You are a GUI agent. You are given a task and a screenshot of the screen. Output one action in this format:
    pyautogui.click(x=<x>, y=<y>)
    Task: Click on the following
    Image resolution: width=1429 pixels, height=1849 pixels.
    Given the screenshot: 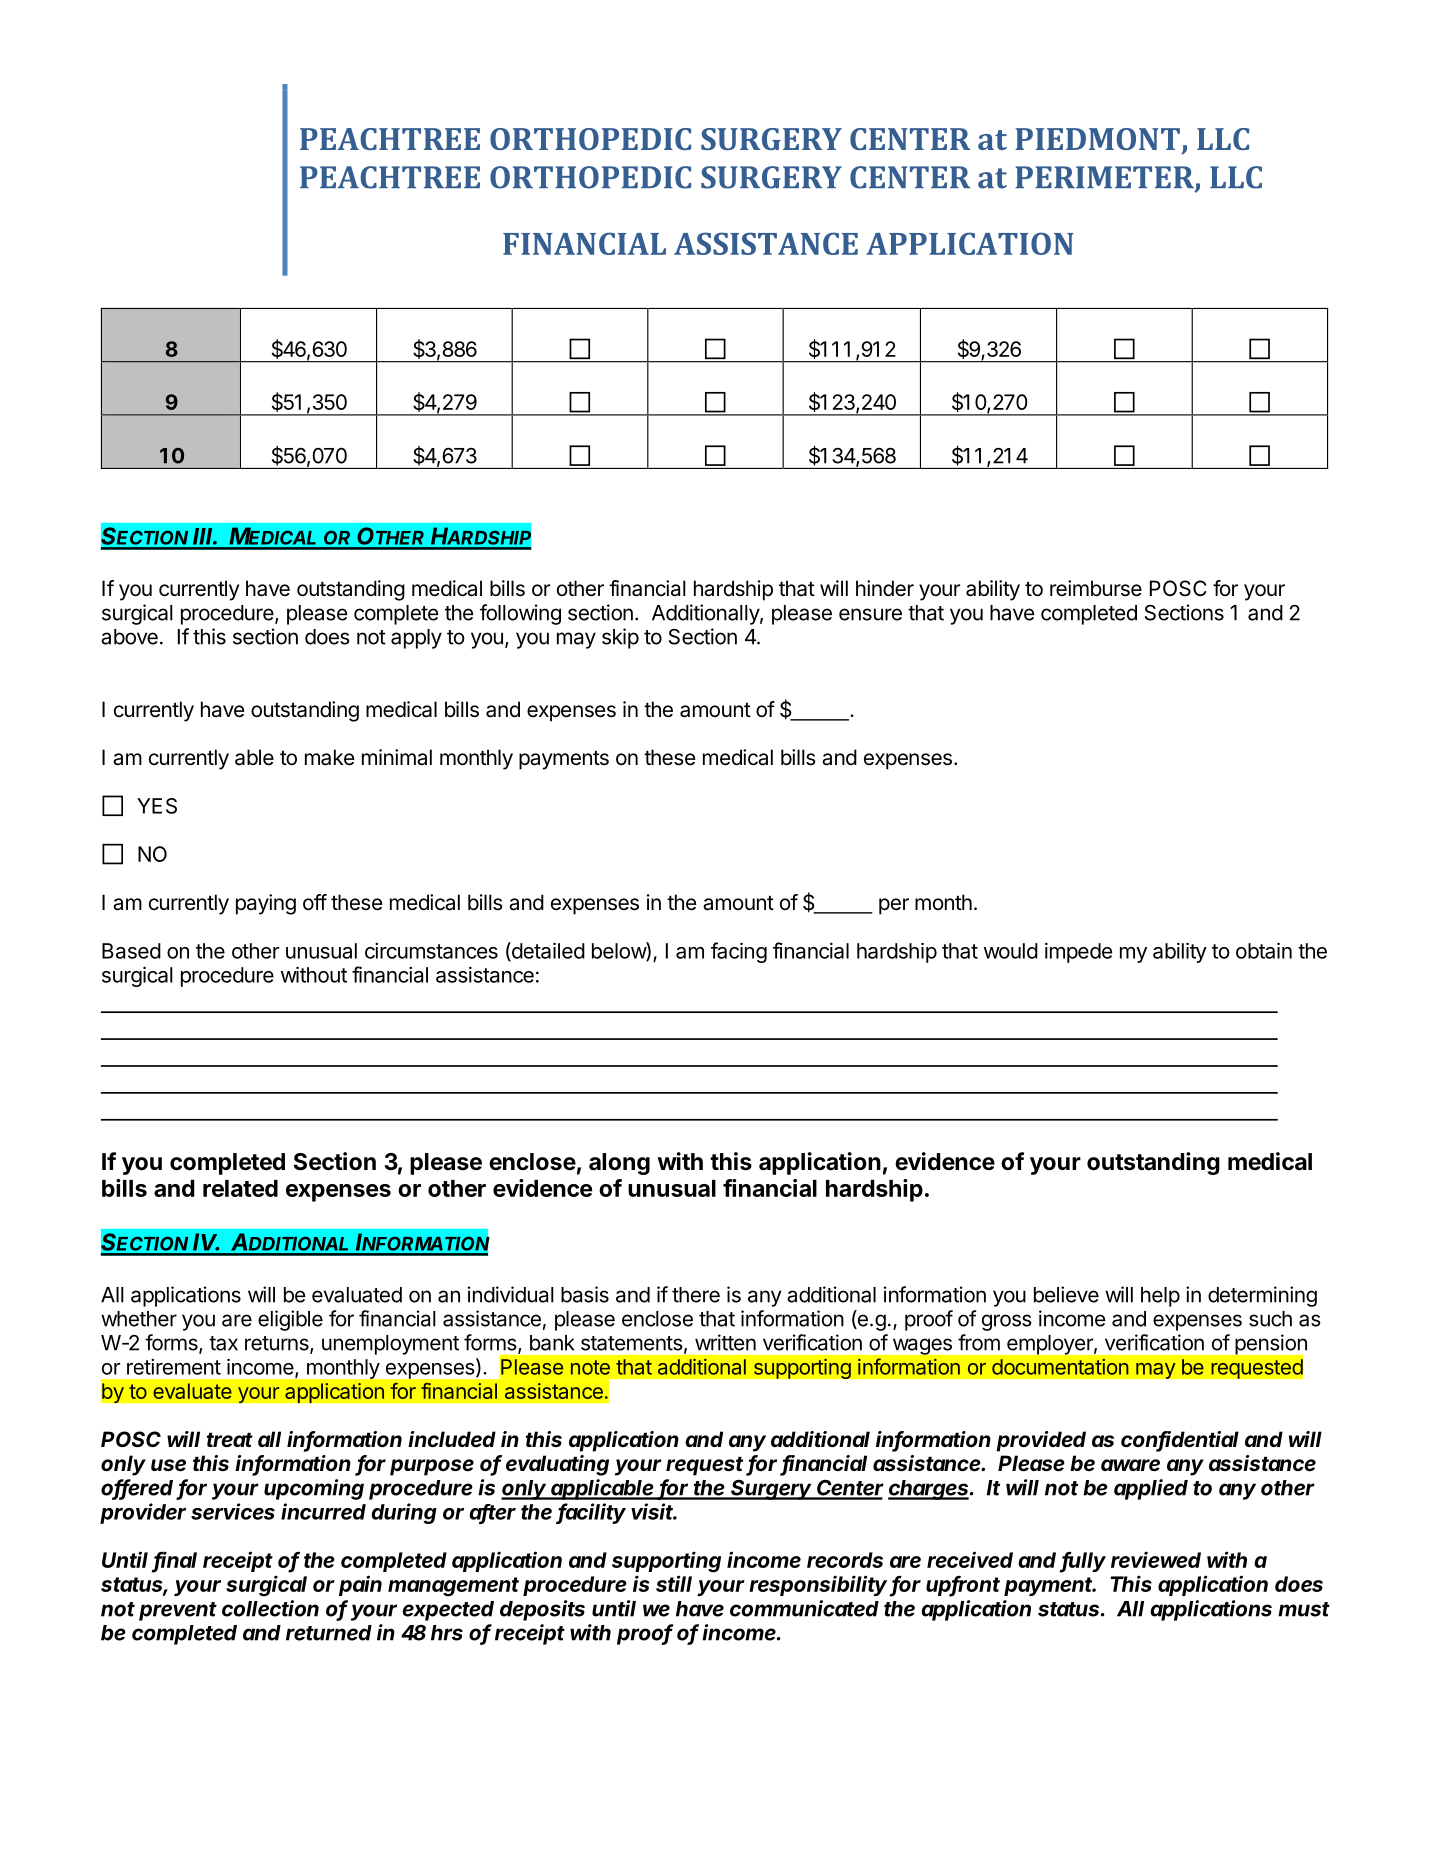 What is the action you would take?
    pyautogui.click(x=520, y=614)
